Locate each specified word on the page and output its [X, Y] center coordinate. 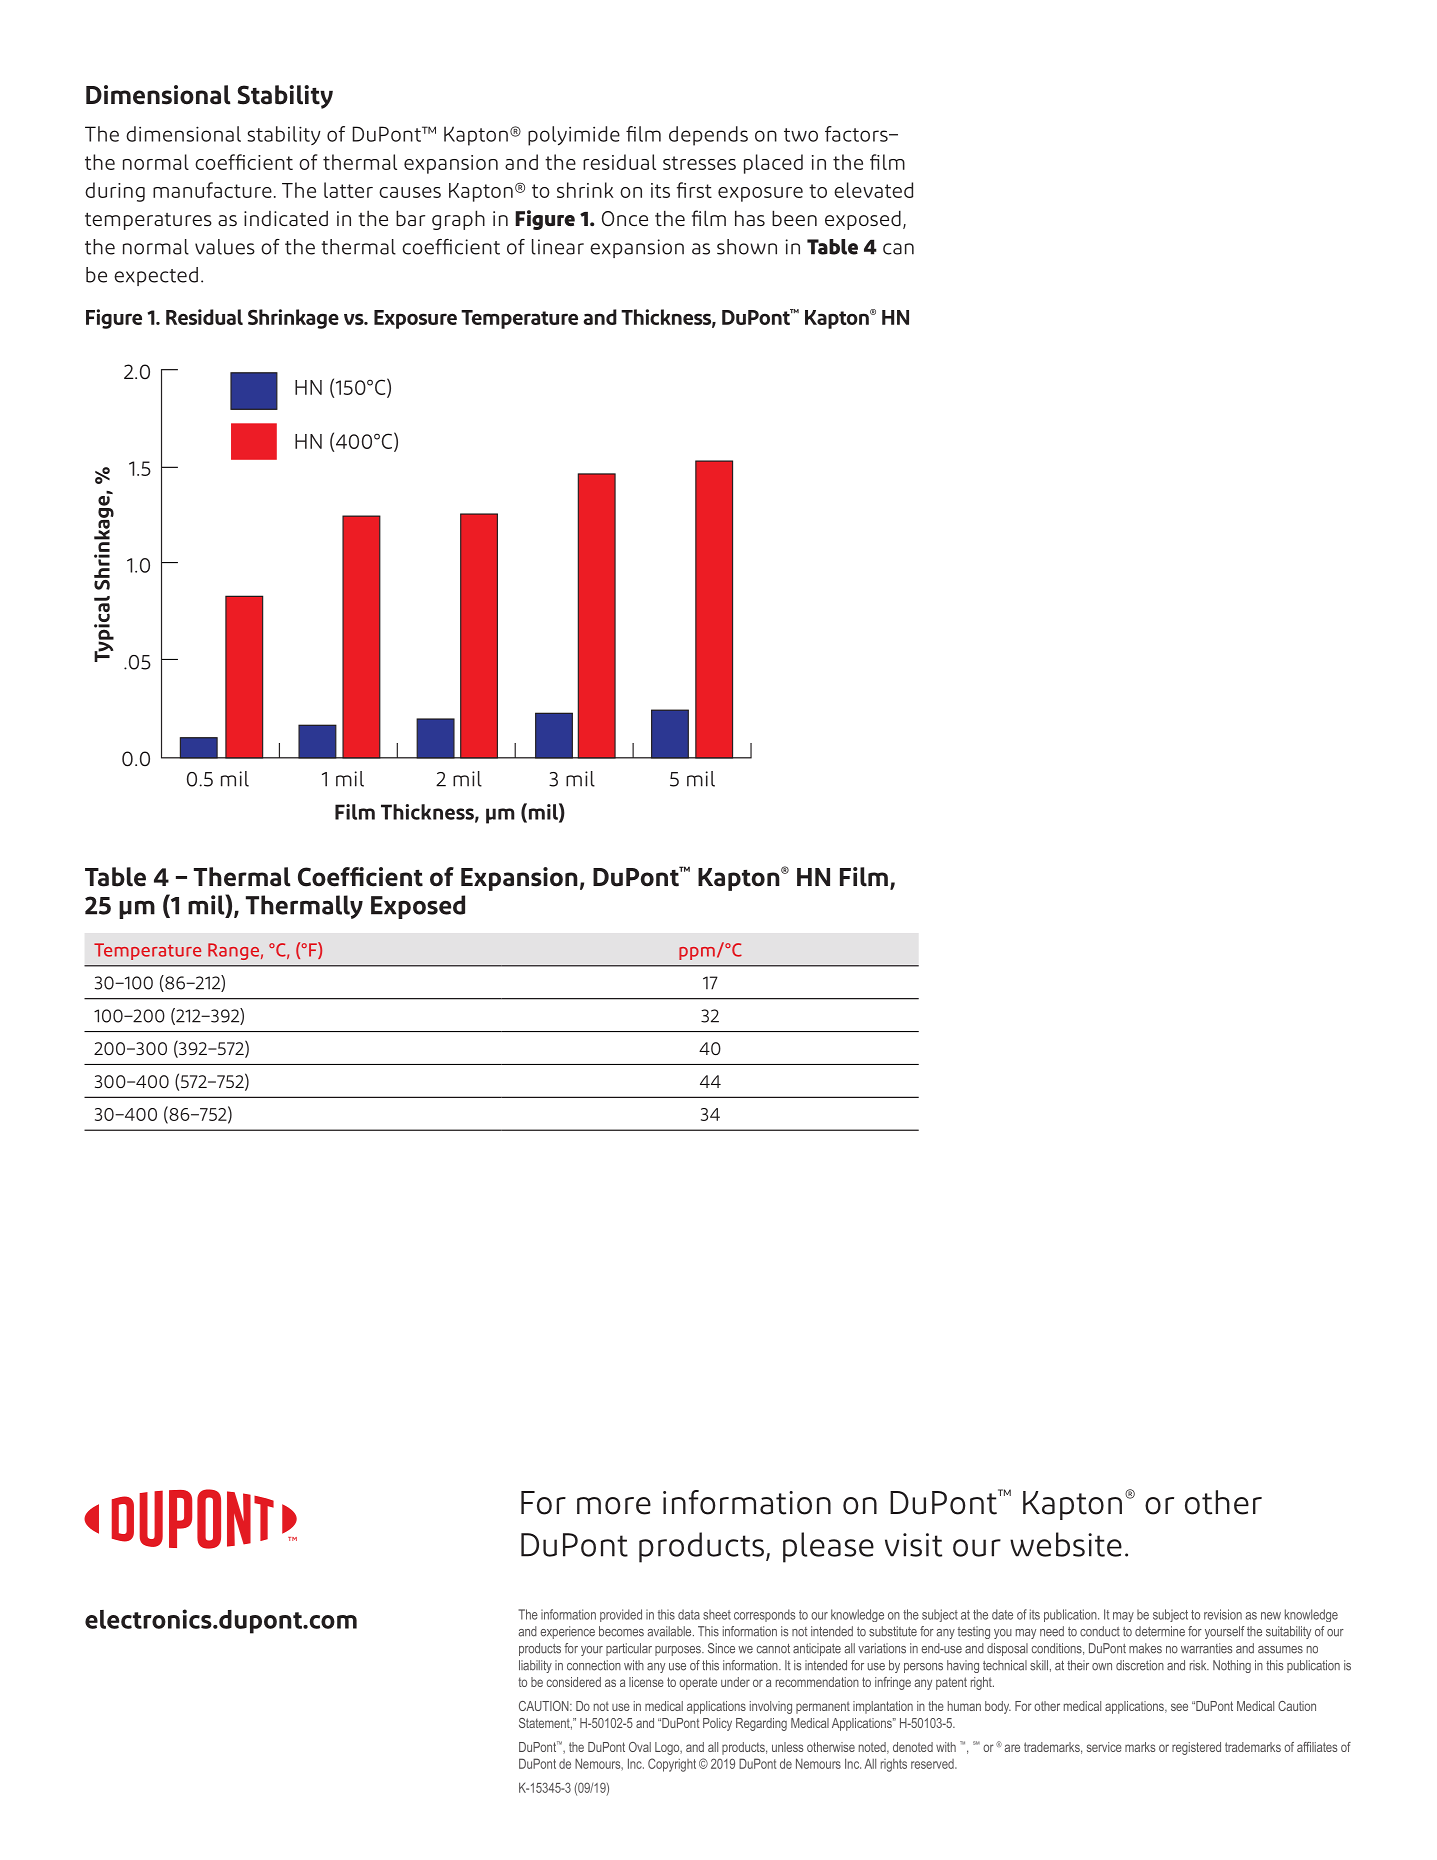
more [614, 1506]
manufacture [212, 190]
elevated [873, 190]
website [1066, 1544]
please [828, 1547]
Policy [717, 1724]
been [794, 218]
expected [156, 276]
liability [535, 1666]
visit [913, 1545]
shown [747, 247]
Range [233, 951]
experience [567, 1632]
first [694, 190]
